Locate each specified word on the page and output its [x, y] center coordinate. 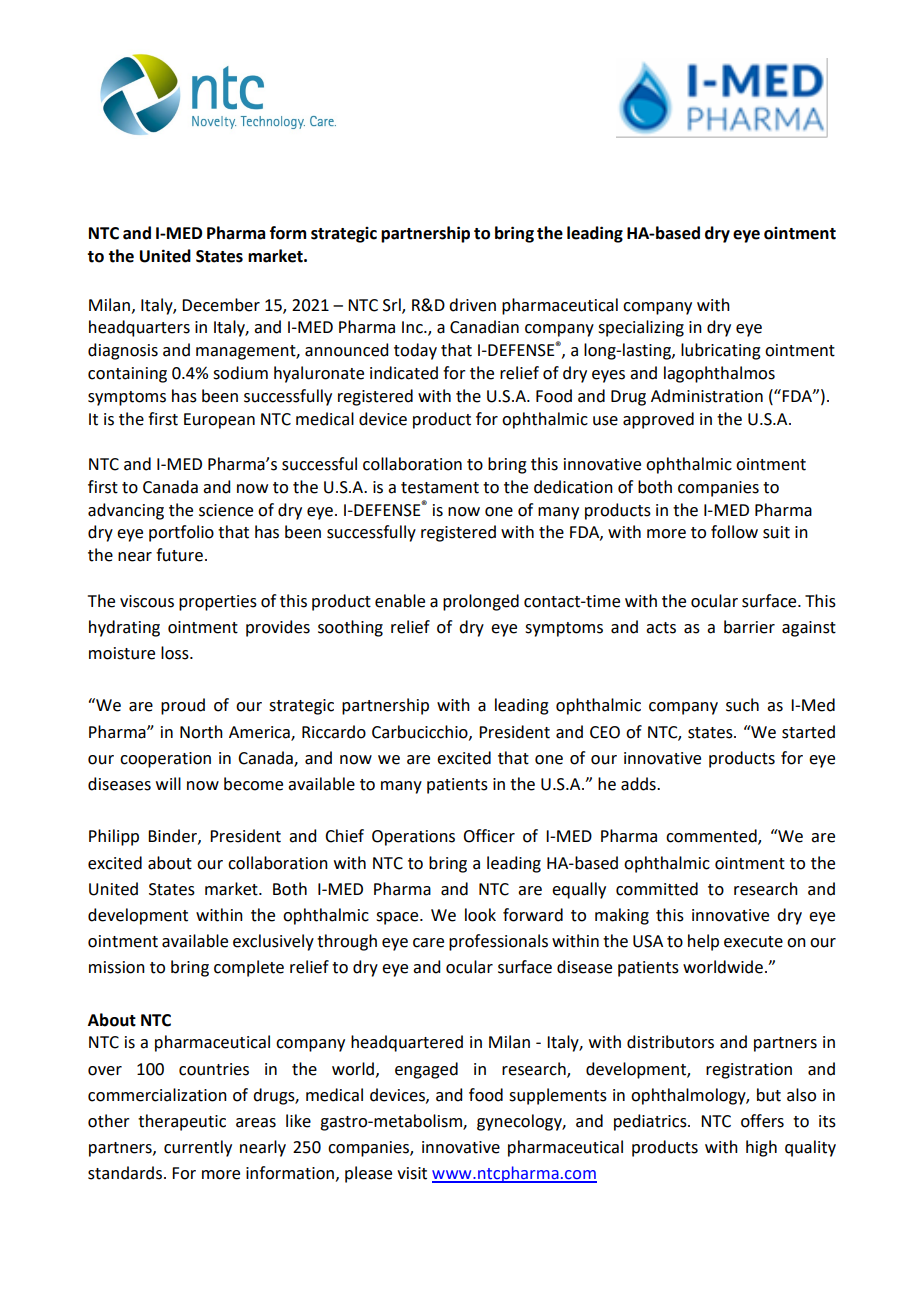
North [201, 732]
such [742, 705]
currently [198, 1148]
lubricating [721, 351]
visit [412, 1173]
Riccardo [334, 732]
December [221, 305]
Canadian [484, 327]
